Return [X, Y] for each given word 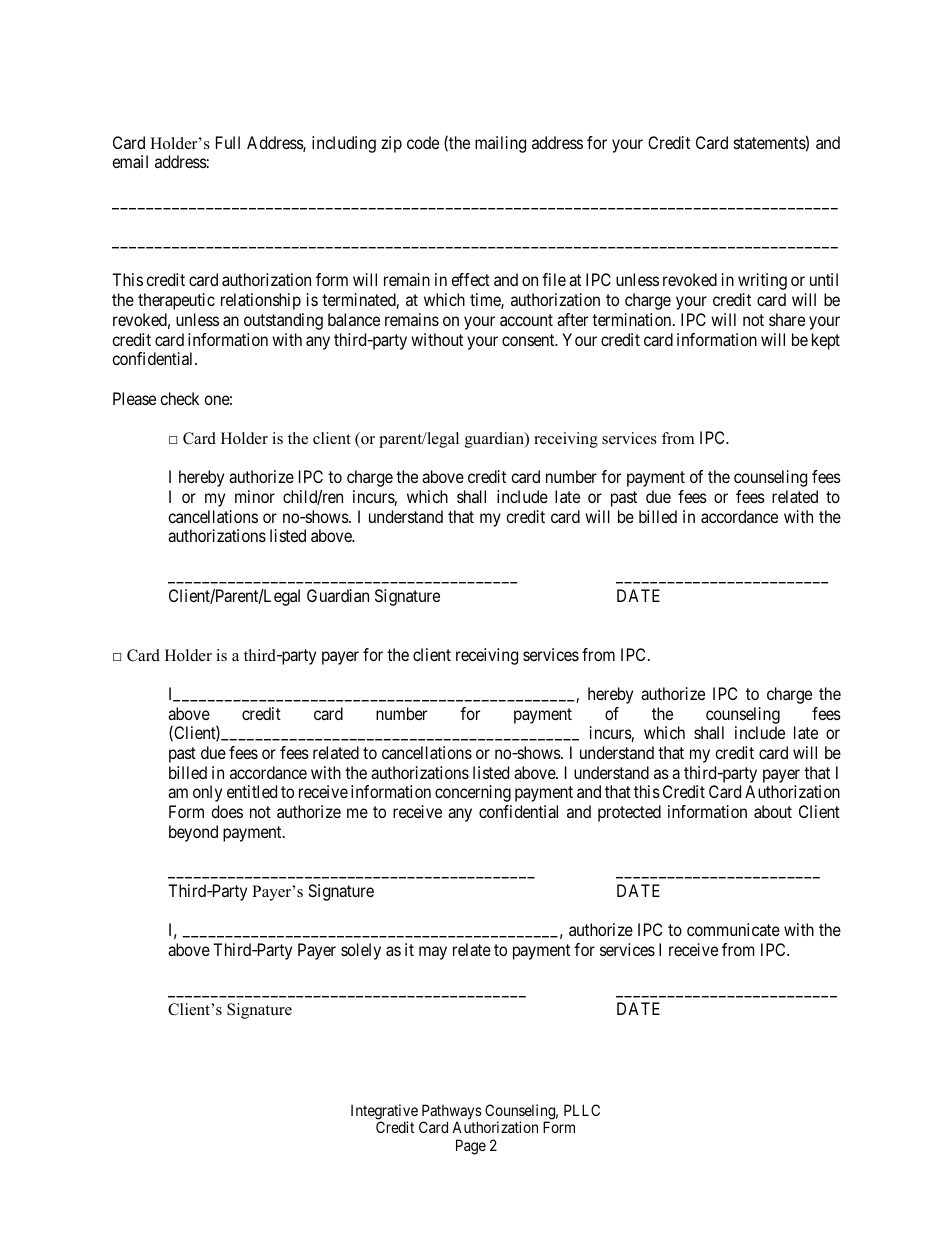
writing [762, 281]
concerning [473, 793]
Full [228, 142]
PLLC [582, 1110]
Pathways [452, 1113]
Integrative [384, 1113]
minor [255, 496]
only [207, 793]
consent [529, 340]
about [773, 811]
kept [826, 341]
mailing [500, 144]
